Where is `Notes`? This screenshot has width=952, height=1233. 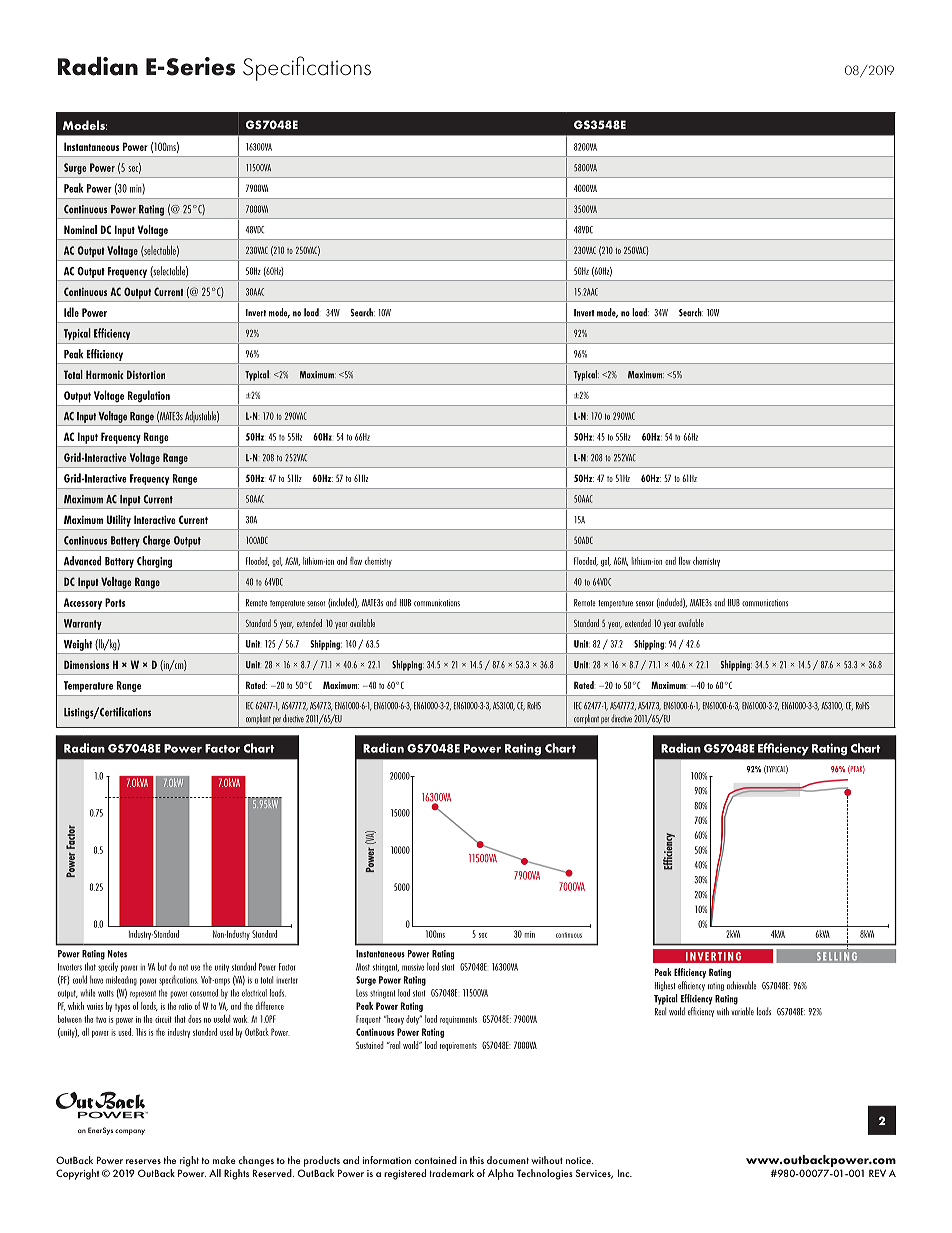 Notes is located at coordinates (117, 954).
